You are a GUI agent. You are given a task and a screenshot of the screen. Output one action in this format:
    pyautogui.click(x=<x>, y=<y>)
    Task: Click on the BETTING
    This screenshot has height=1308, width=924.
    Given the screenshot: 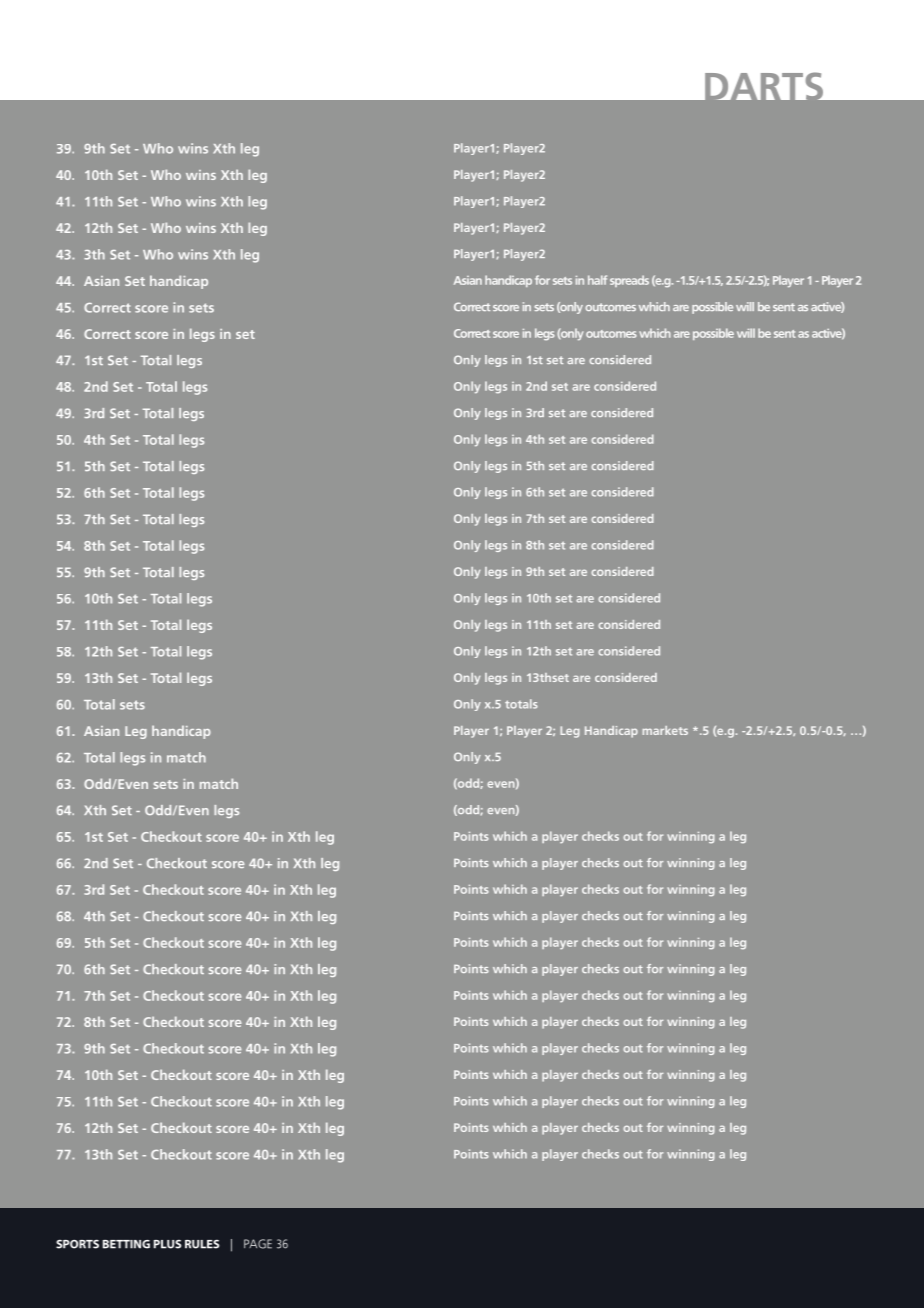 What is the action you would take?
    pyautogui.click(x=126, y=1244)
